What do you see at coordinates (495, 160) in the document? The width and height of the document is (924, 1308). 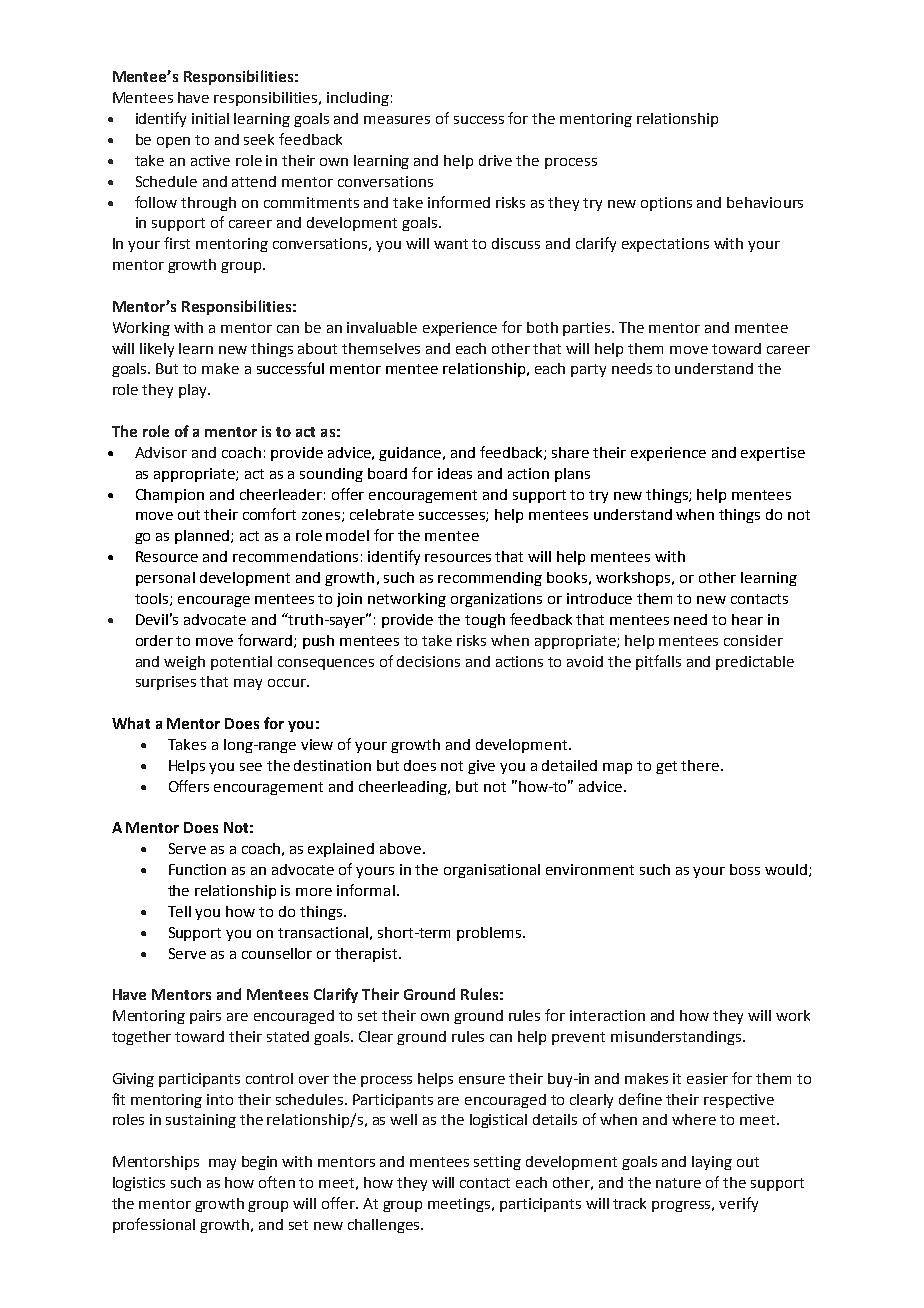 I see `drive` at bounding box center [495, 160].
